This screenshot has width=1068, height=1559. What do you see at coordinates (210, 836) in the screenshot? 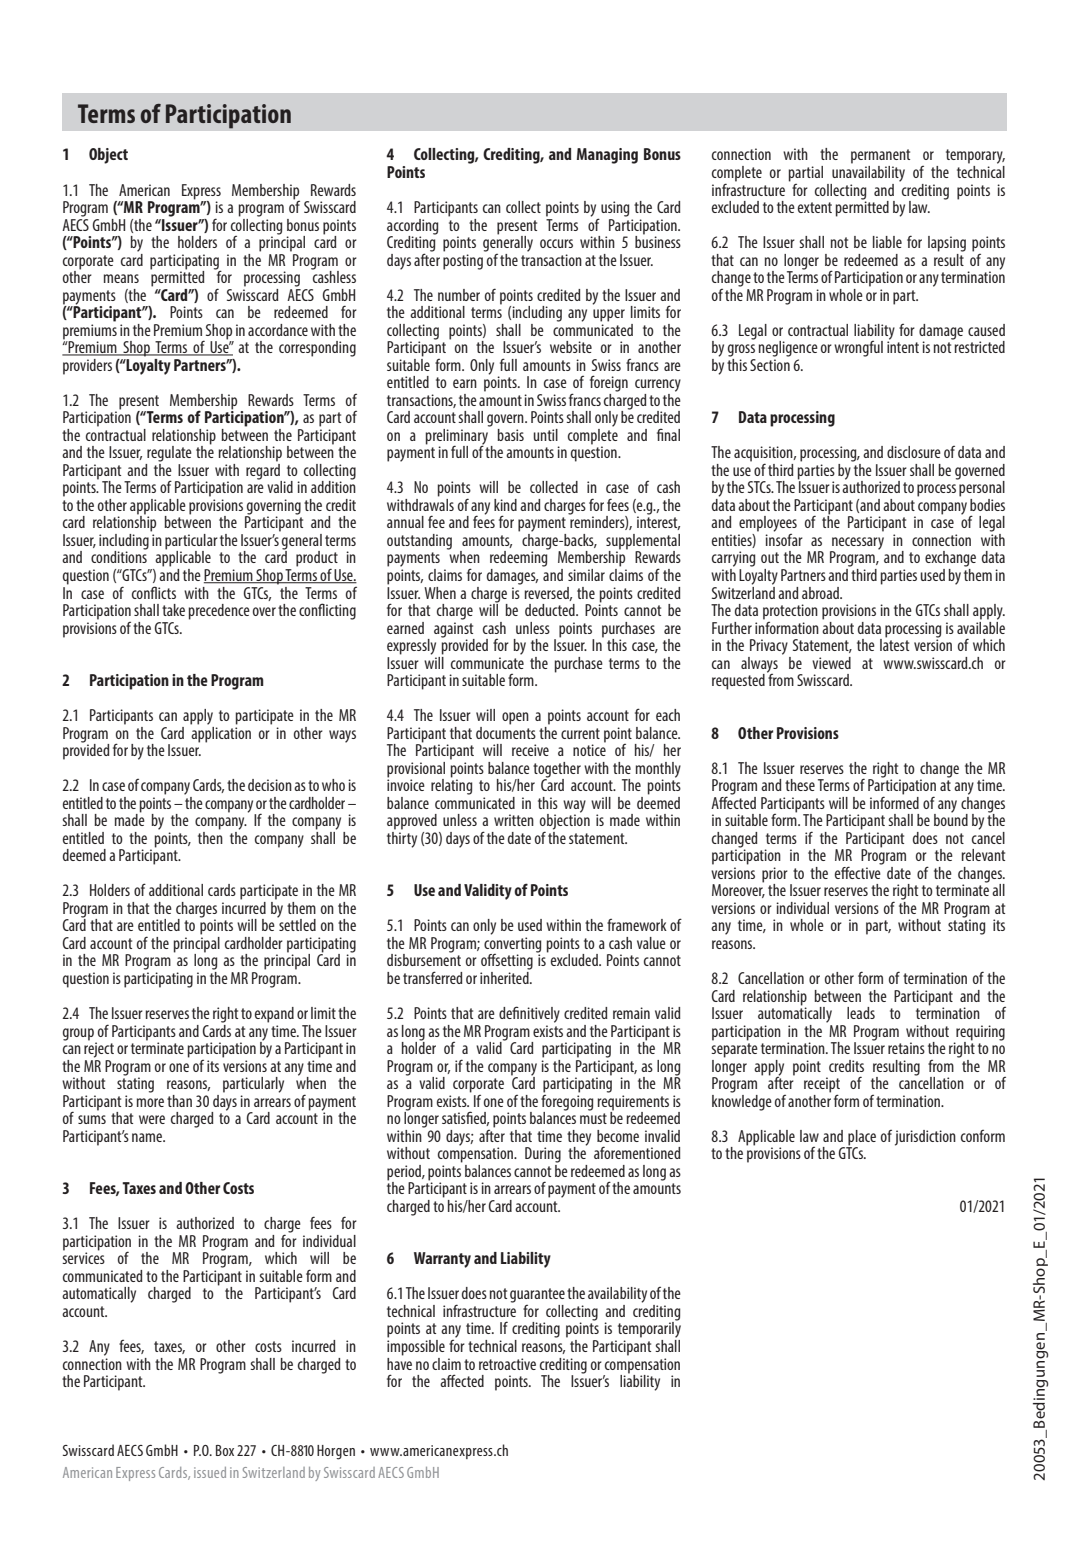
I see `then` at bounding box center [210, 836].
